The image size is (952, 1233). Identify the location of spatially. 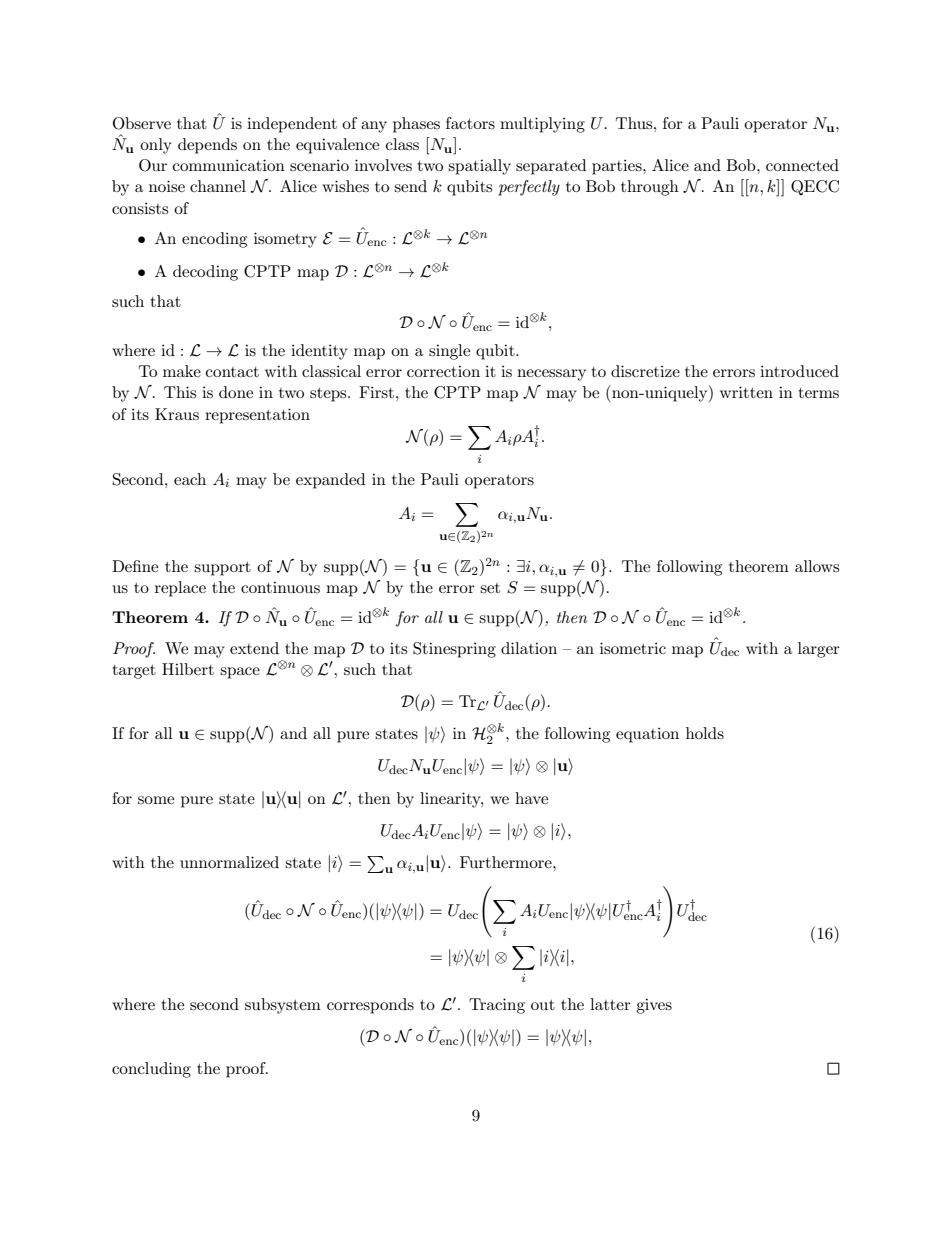
(479, 167).
